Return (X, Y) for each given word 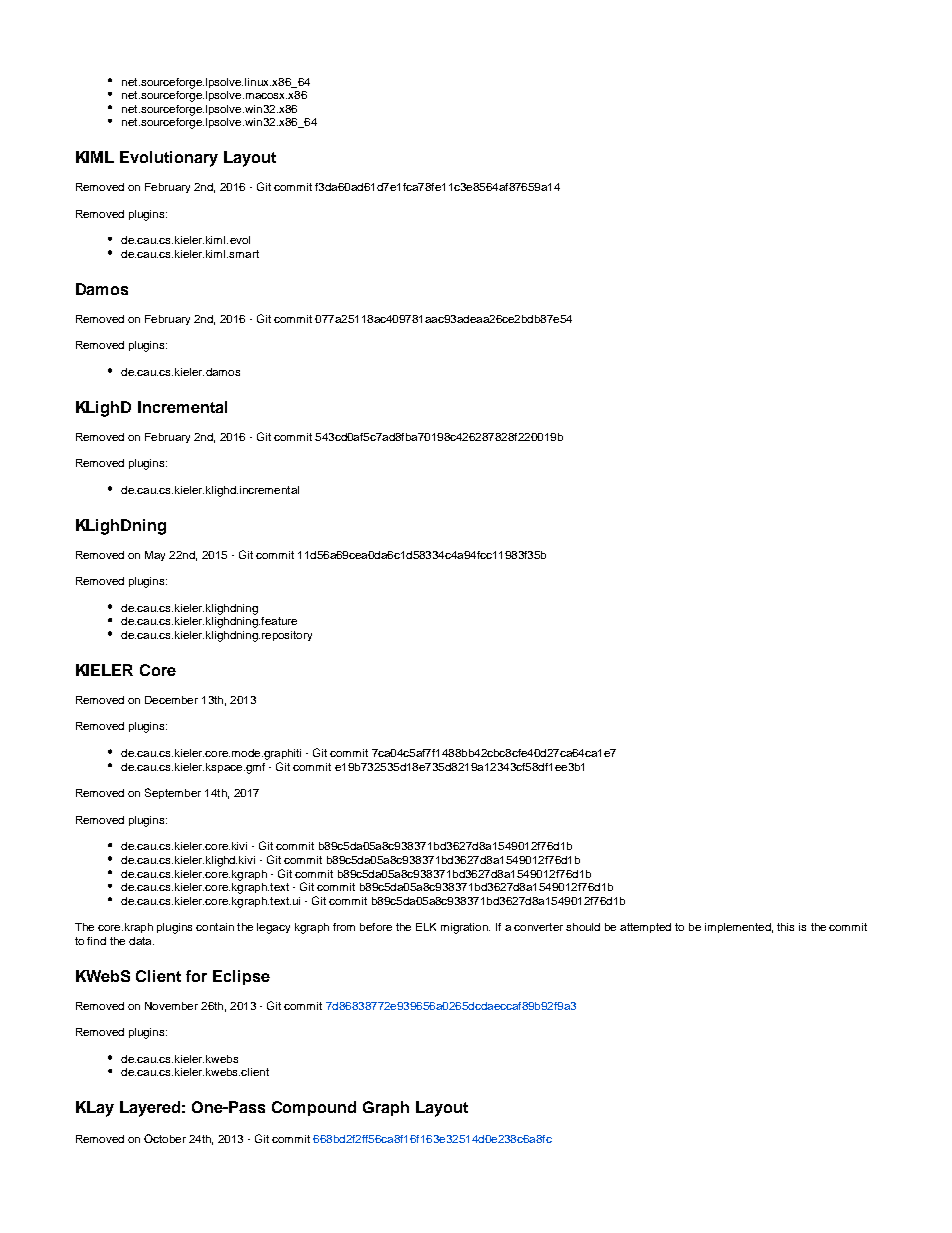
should (583, 927)
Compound (314, 1108)
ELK (426, 927)
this (785, 927)
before (376, 927)
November (171, 1006)
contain (215, 927)
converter (538, 927)
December (171, 700)
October (165, 1138)
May (155, 556)
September (173, 793)
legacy (273, 928)
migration (465, 928)
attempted (645, 928)
